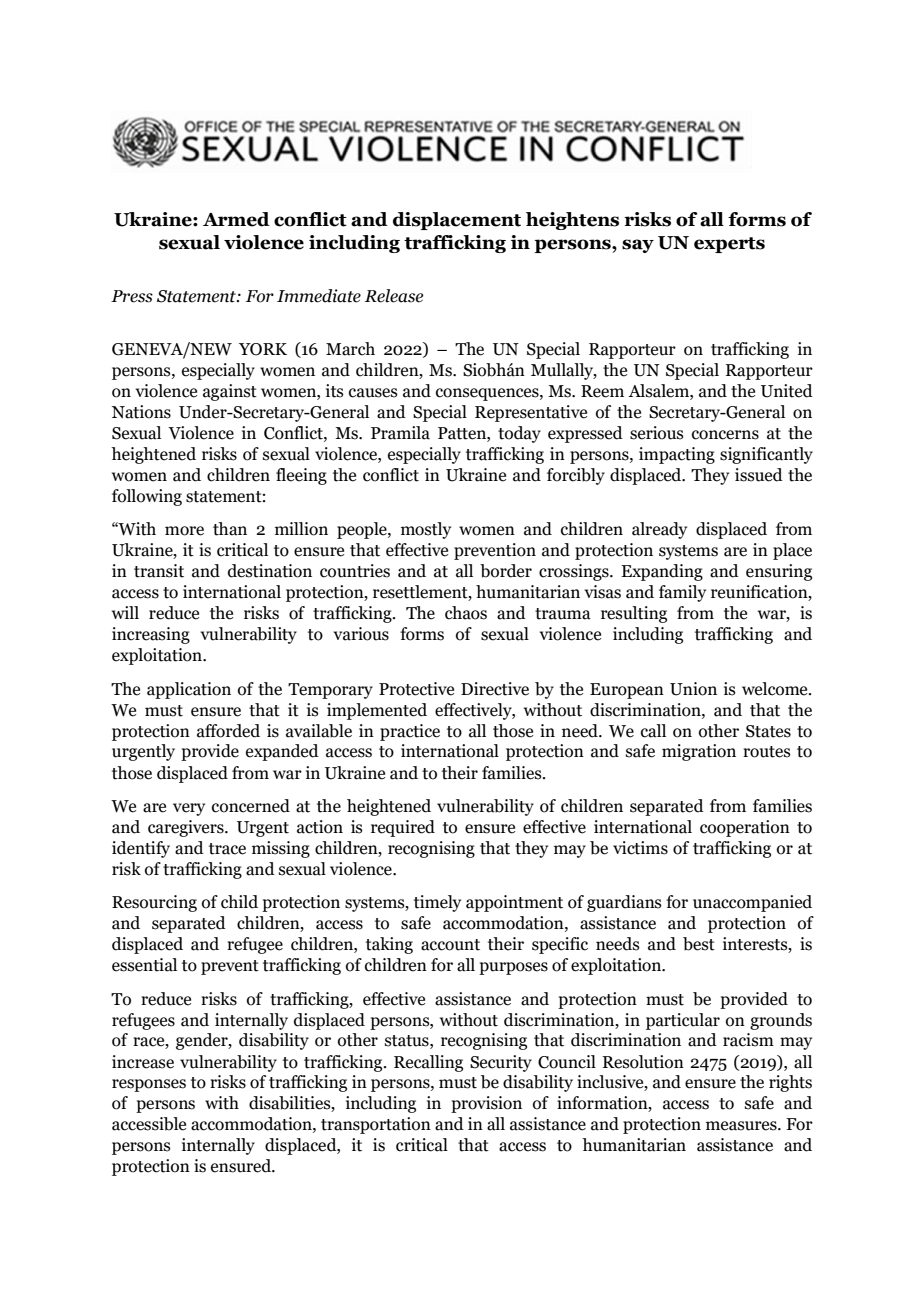 Image resolution: width=924 pixels, height=1309 pixels. What do you see at coordinates (486, 1104) in the page?
I see `provision` at bounding box center [486, 1104].
